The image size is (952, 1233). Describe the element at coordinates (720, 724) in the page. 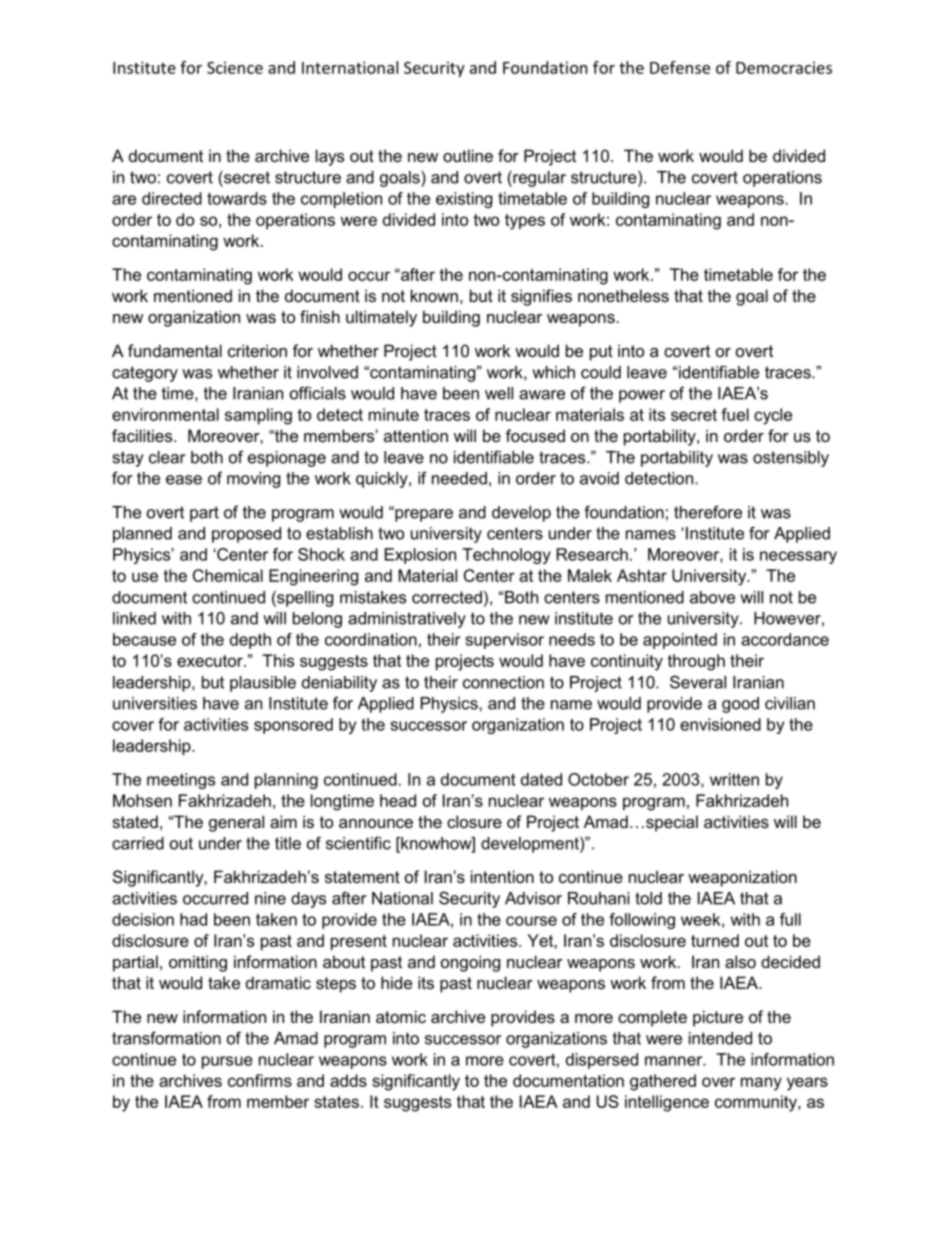

I see `envisioned` at that location.
